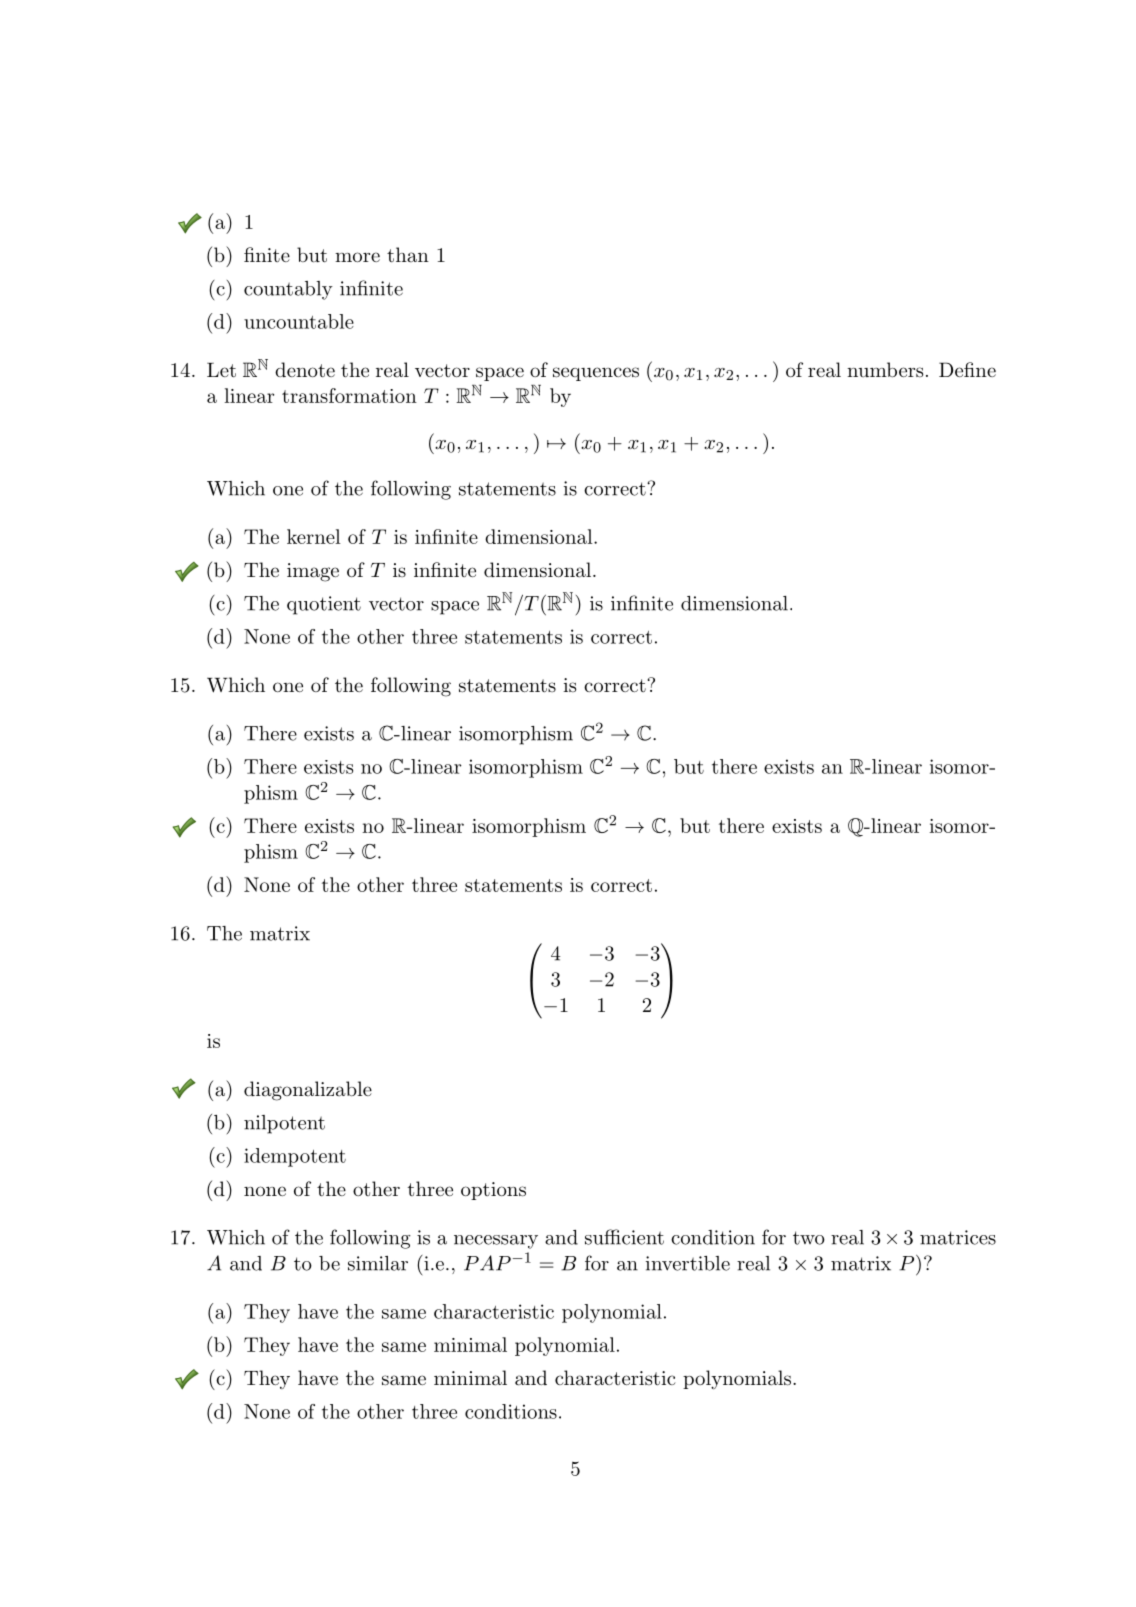 The image size is (1136, 1607). Describe the element at coordinates (308, 1091) in the document. I see `diagonalizable` at that location.
